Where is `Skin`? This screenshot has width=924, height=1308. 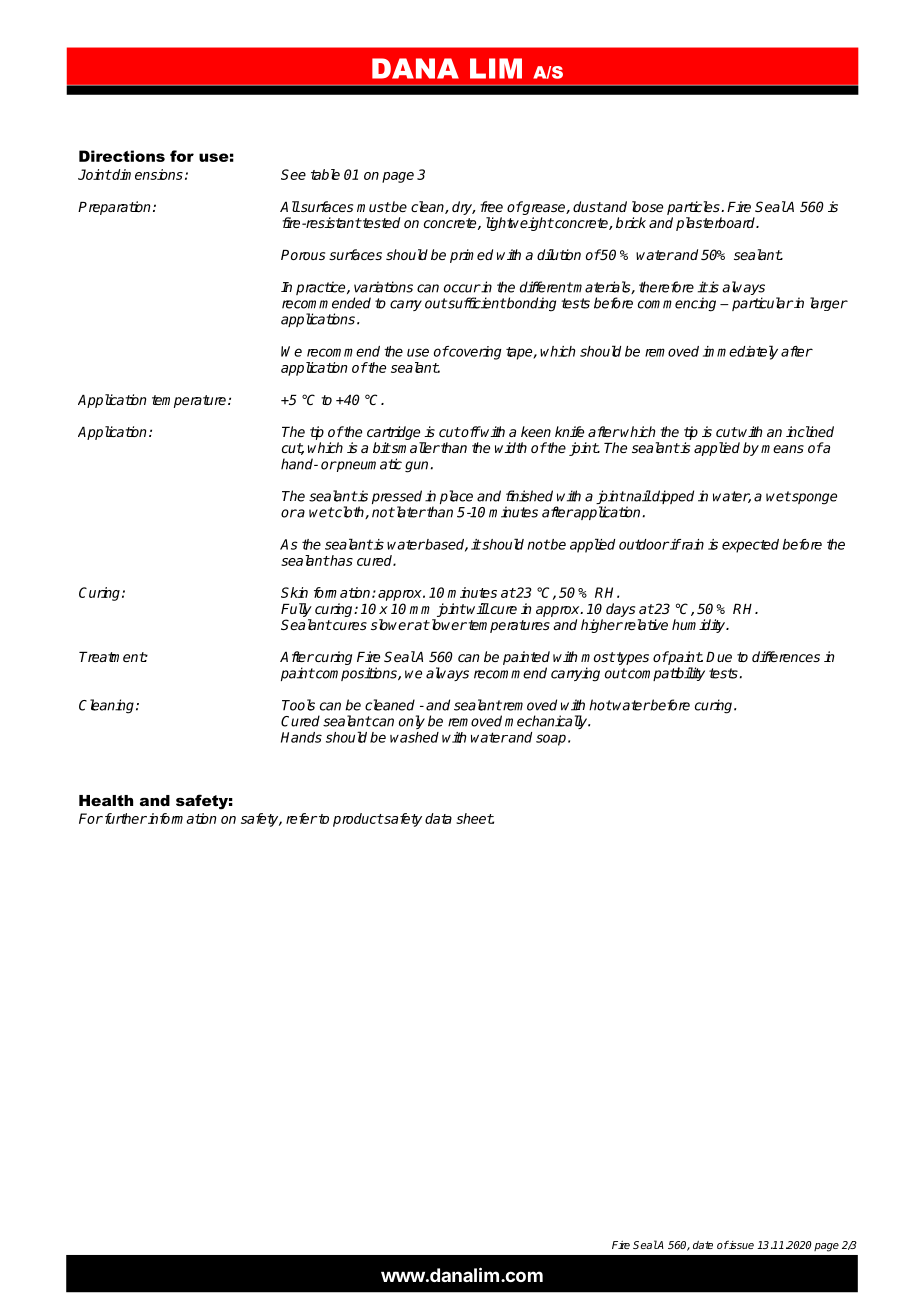
Skin is located at coordinates (294, 592).
